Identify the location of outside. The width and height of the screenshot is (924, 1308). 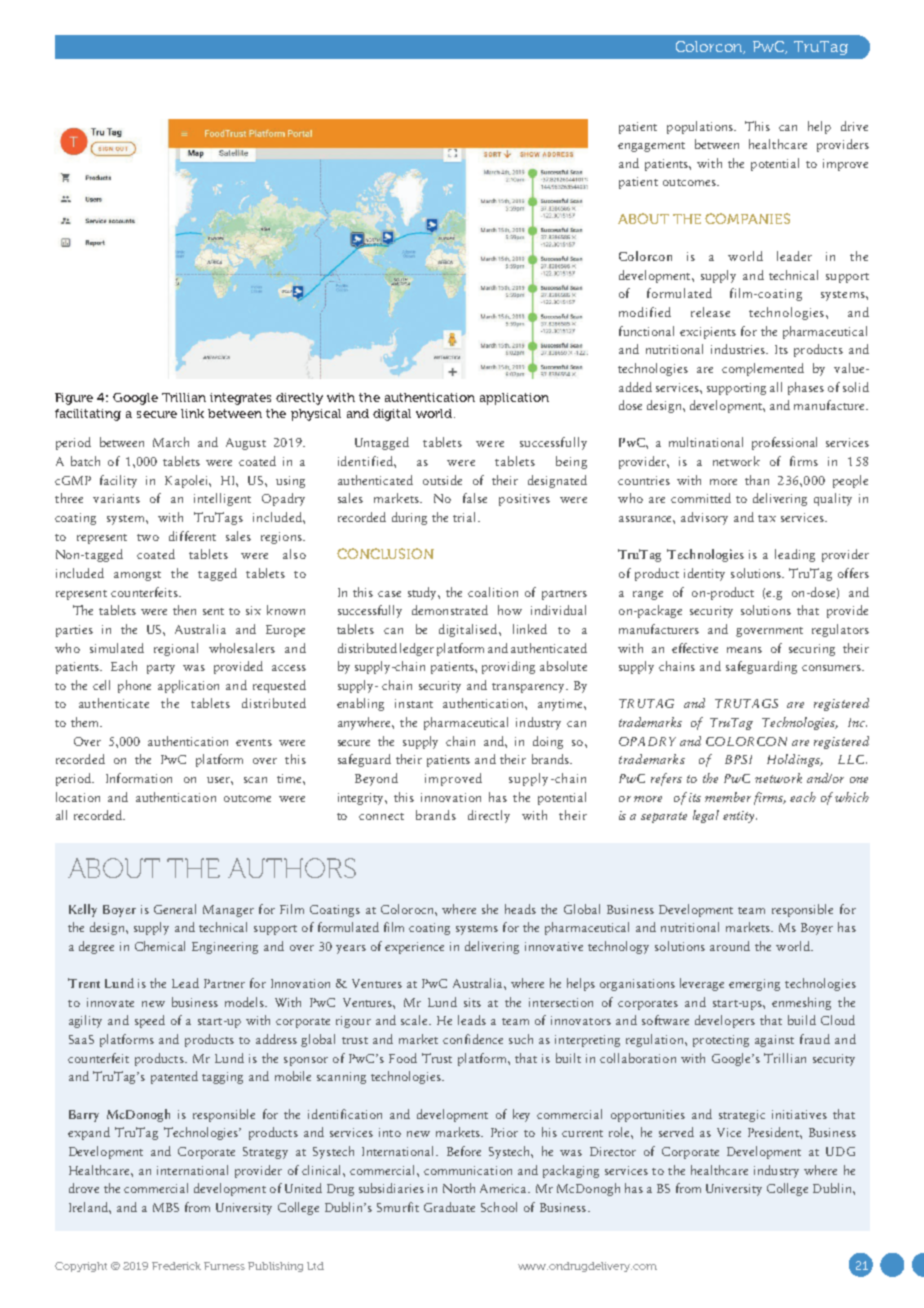
(442, 480).
